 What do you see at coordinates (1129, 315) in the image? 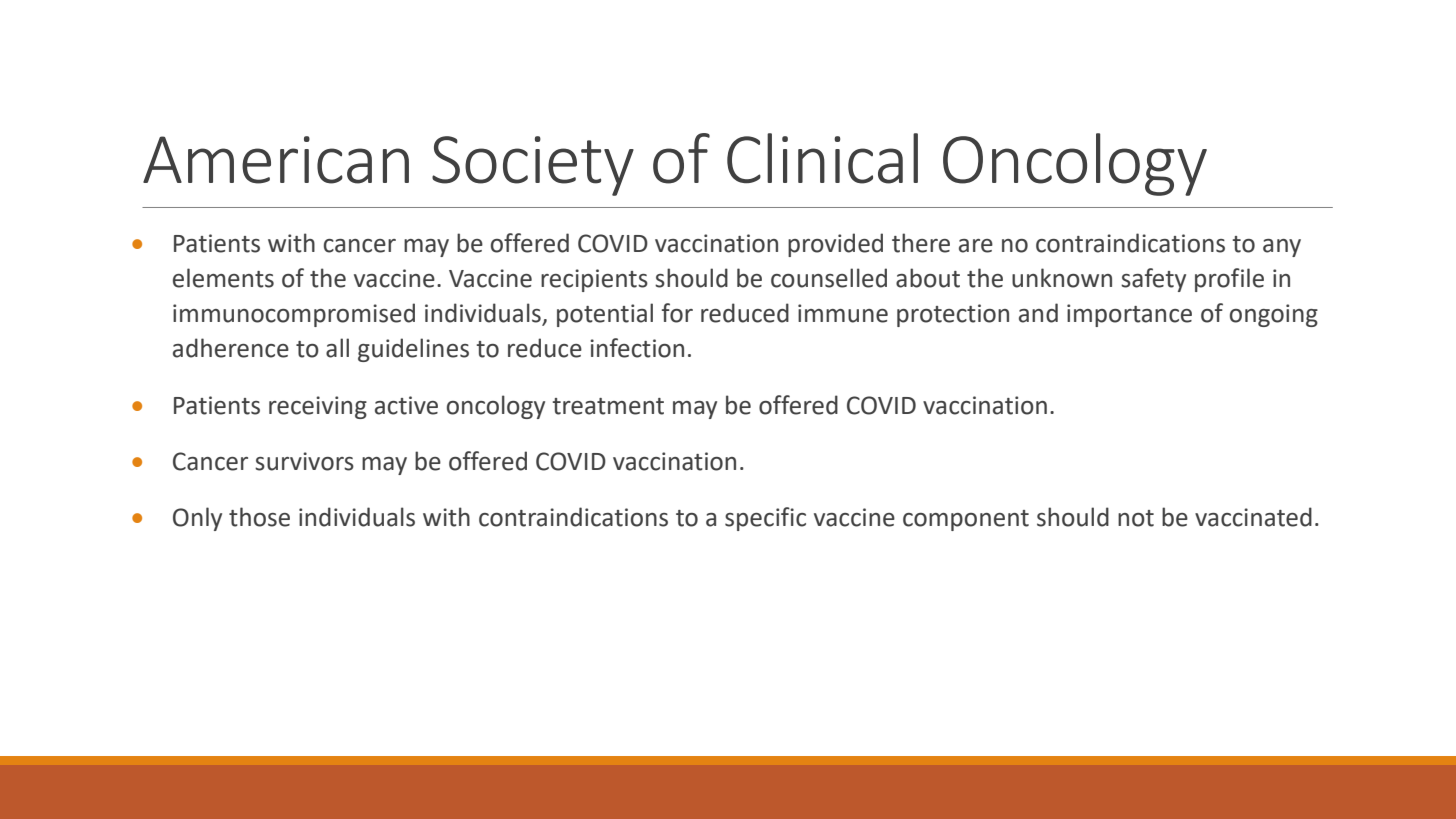
I see `importance` at bounding box center [1129, 315].
